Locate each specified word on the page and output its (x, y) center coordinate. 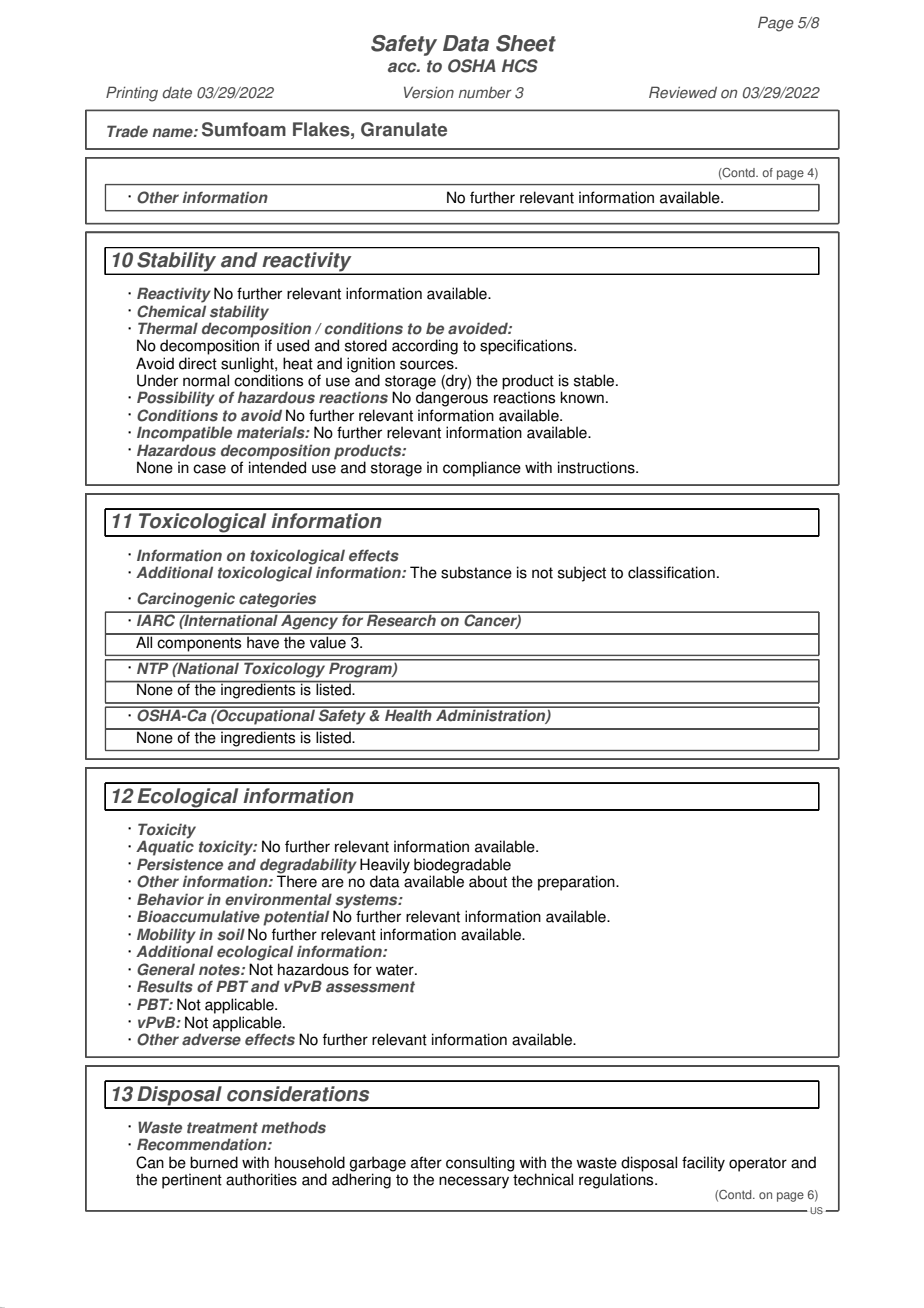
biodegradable (462, 867)
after (426, 1162)
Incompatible (184, 434)
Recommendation (203, 1144)
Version (429, 92)
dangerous (452, 398)
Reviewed (683, 92)
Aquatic (165, 848)
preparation (577, 883)
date (177, 93)
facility (703, 1164)
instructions (597, 467)
